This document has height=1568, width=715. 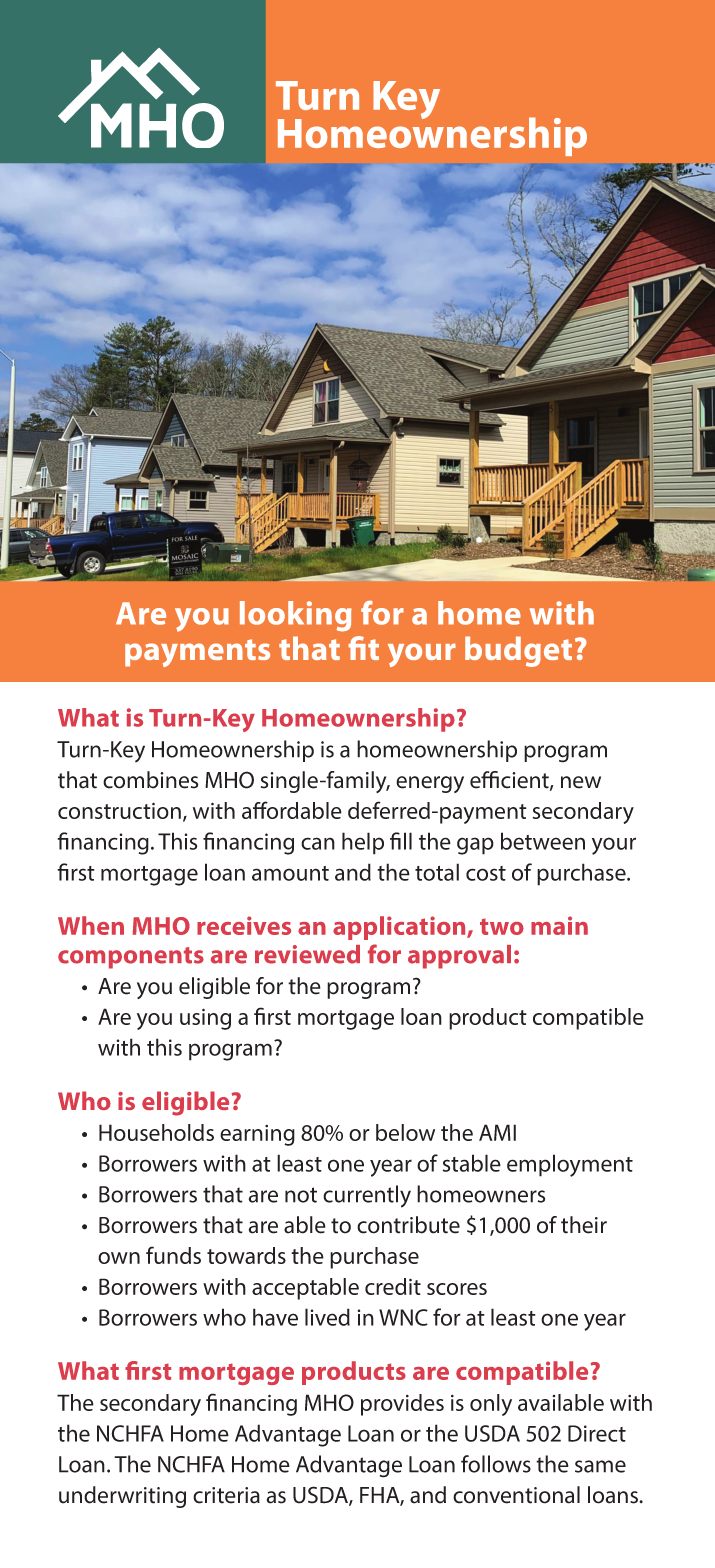 I want to click on budget, so click(x=518, y=651).
